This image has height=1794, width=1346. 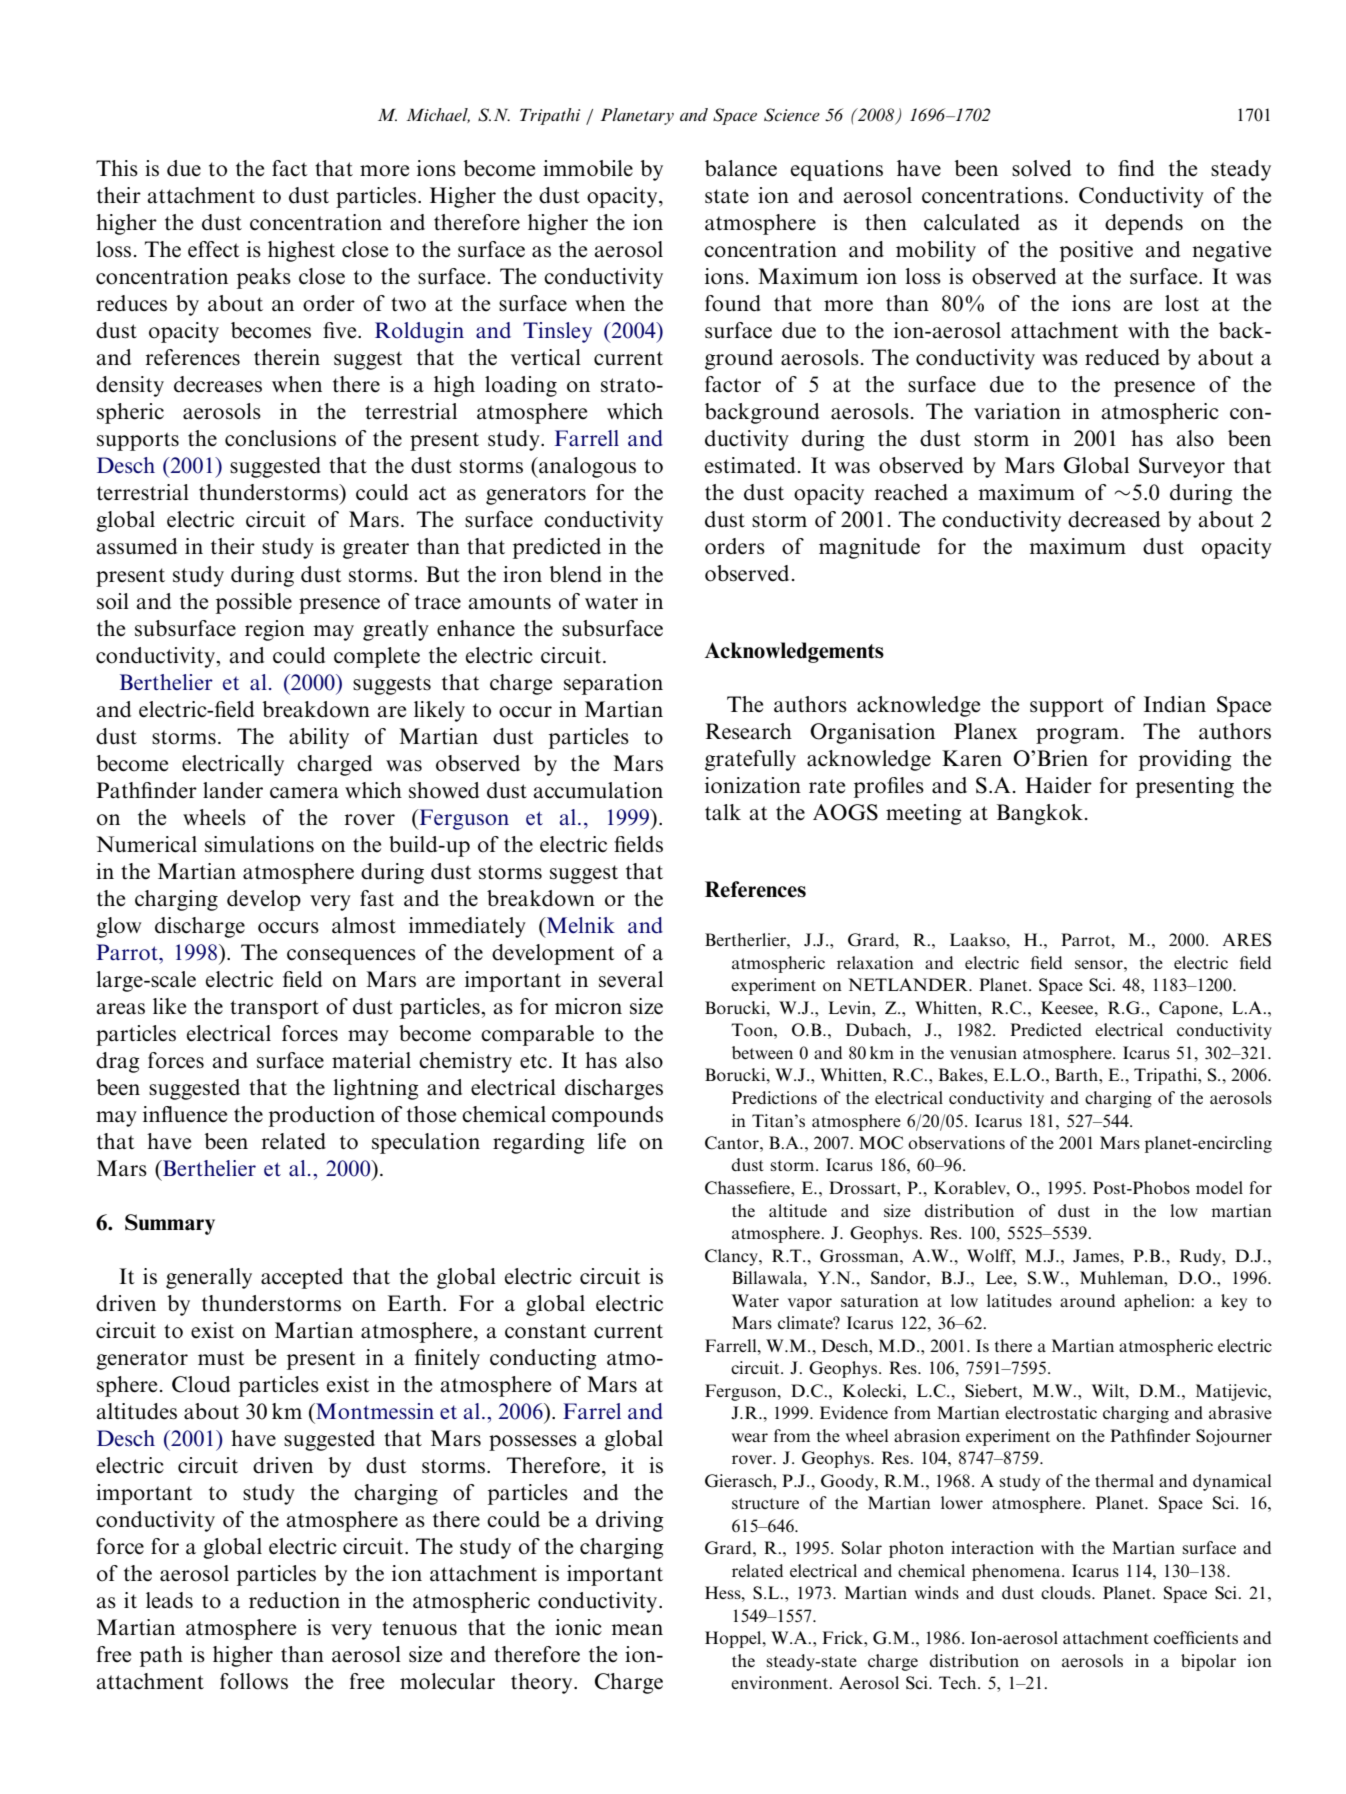 I want to click on Bangkok, so click(x=1040, y=814).
